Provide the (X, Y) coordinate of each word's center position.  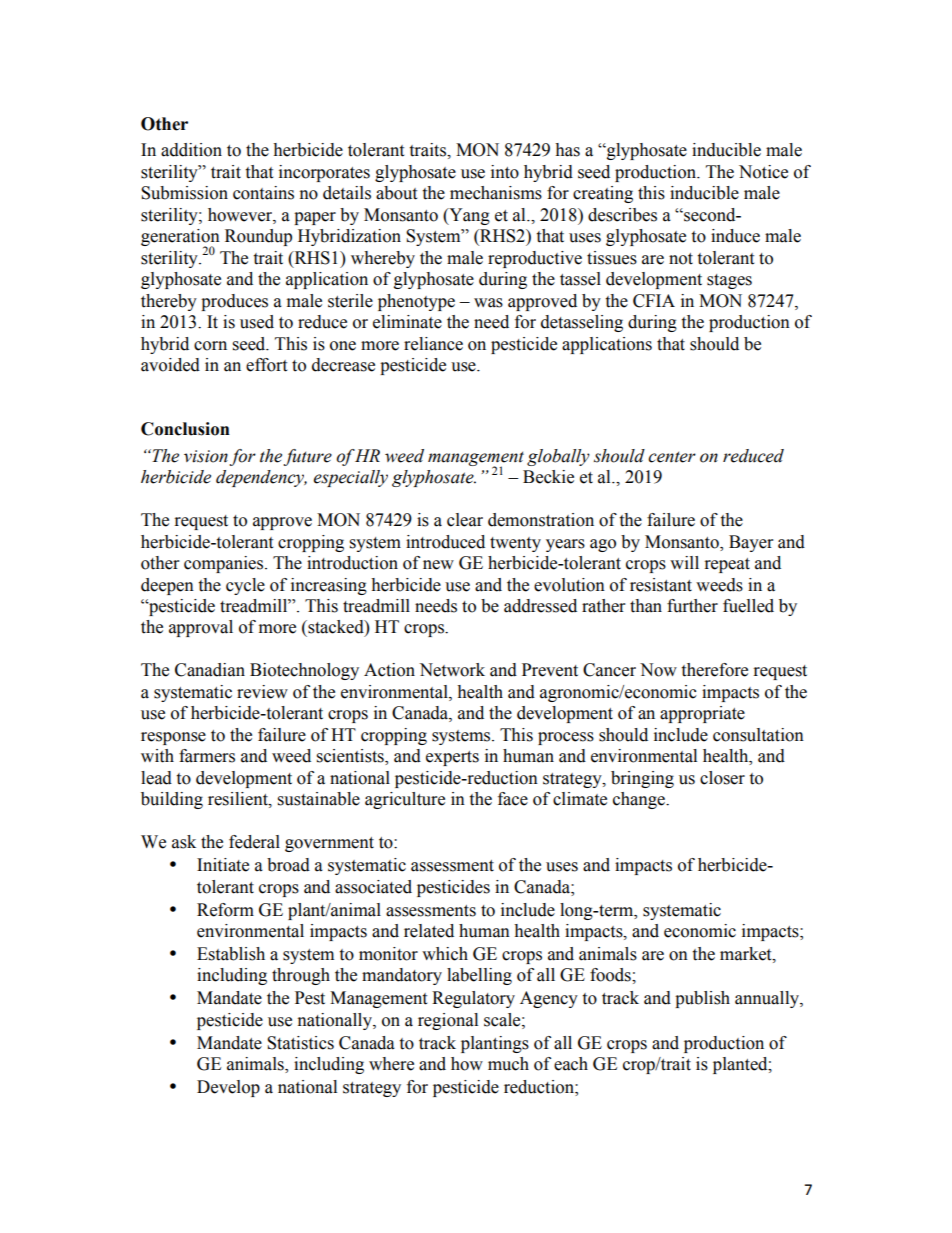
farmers (207, 756)
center (672, 457)
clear (465, 520)
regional (448, 1021)
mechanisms (496, 193)
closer (722, 778)
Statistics (300, 1043)
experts (452, 758)
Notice (763, 172)
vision (206, 456)
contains (263, 193)
